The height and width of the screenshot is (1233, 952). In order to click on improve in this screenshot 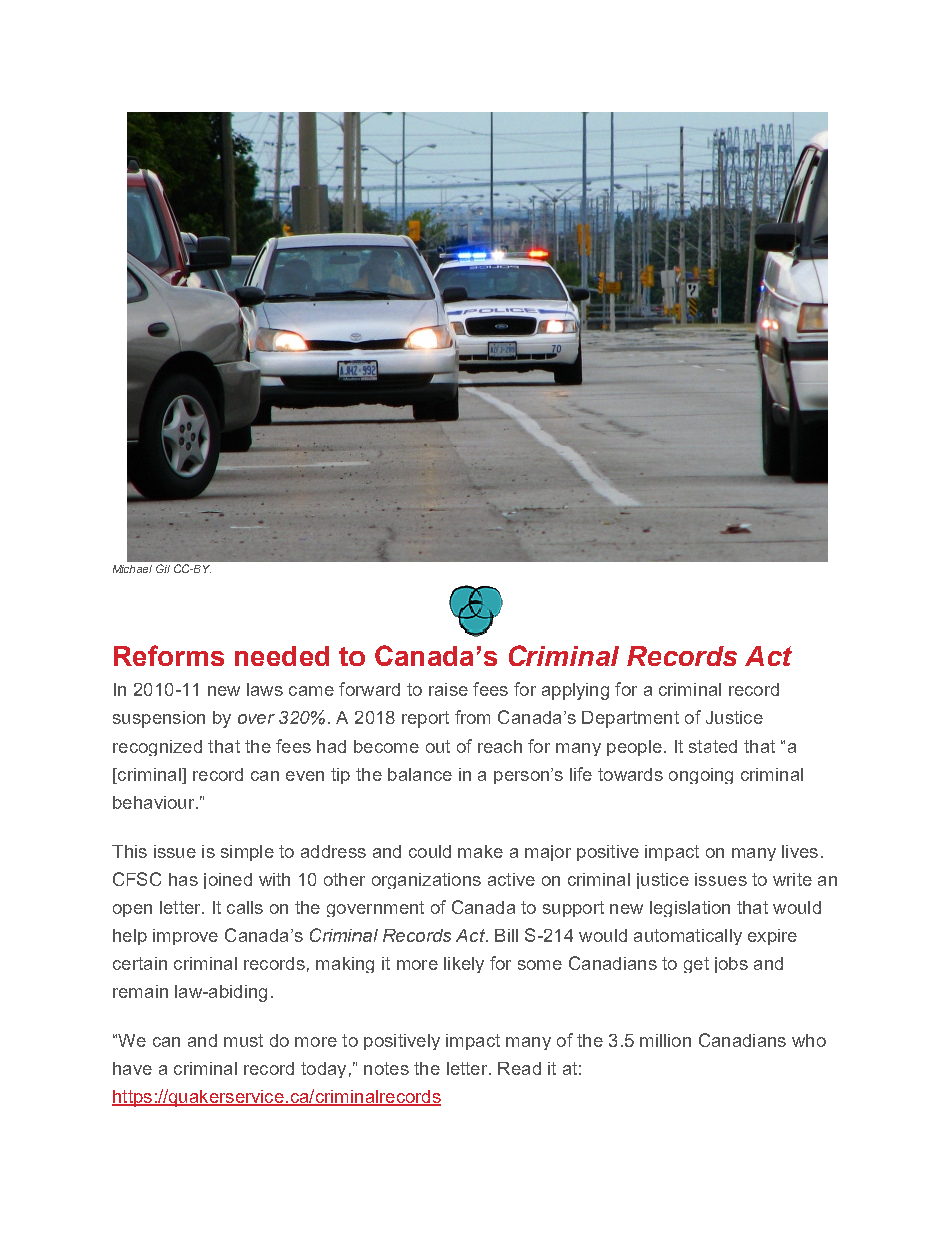, I will do `click(185, 937)`.
